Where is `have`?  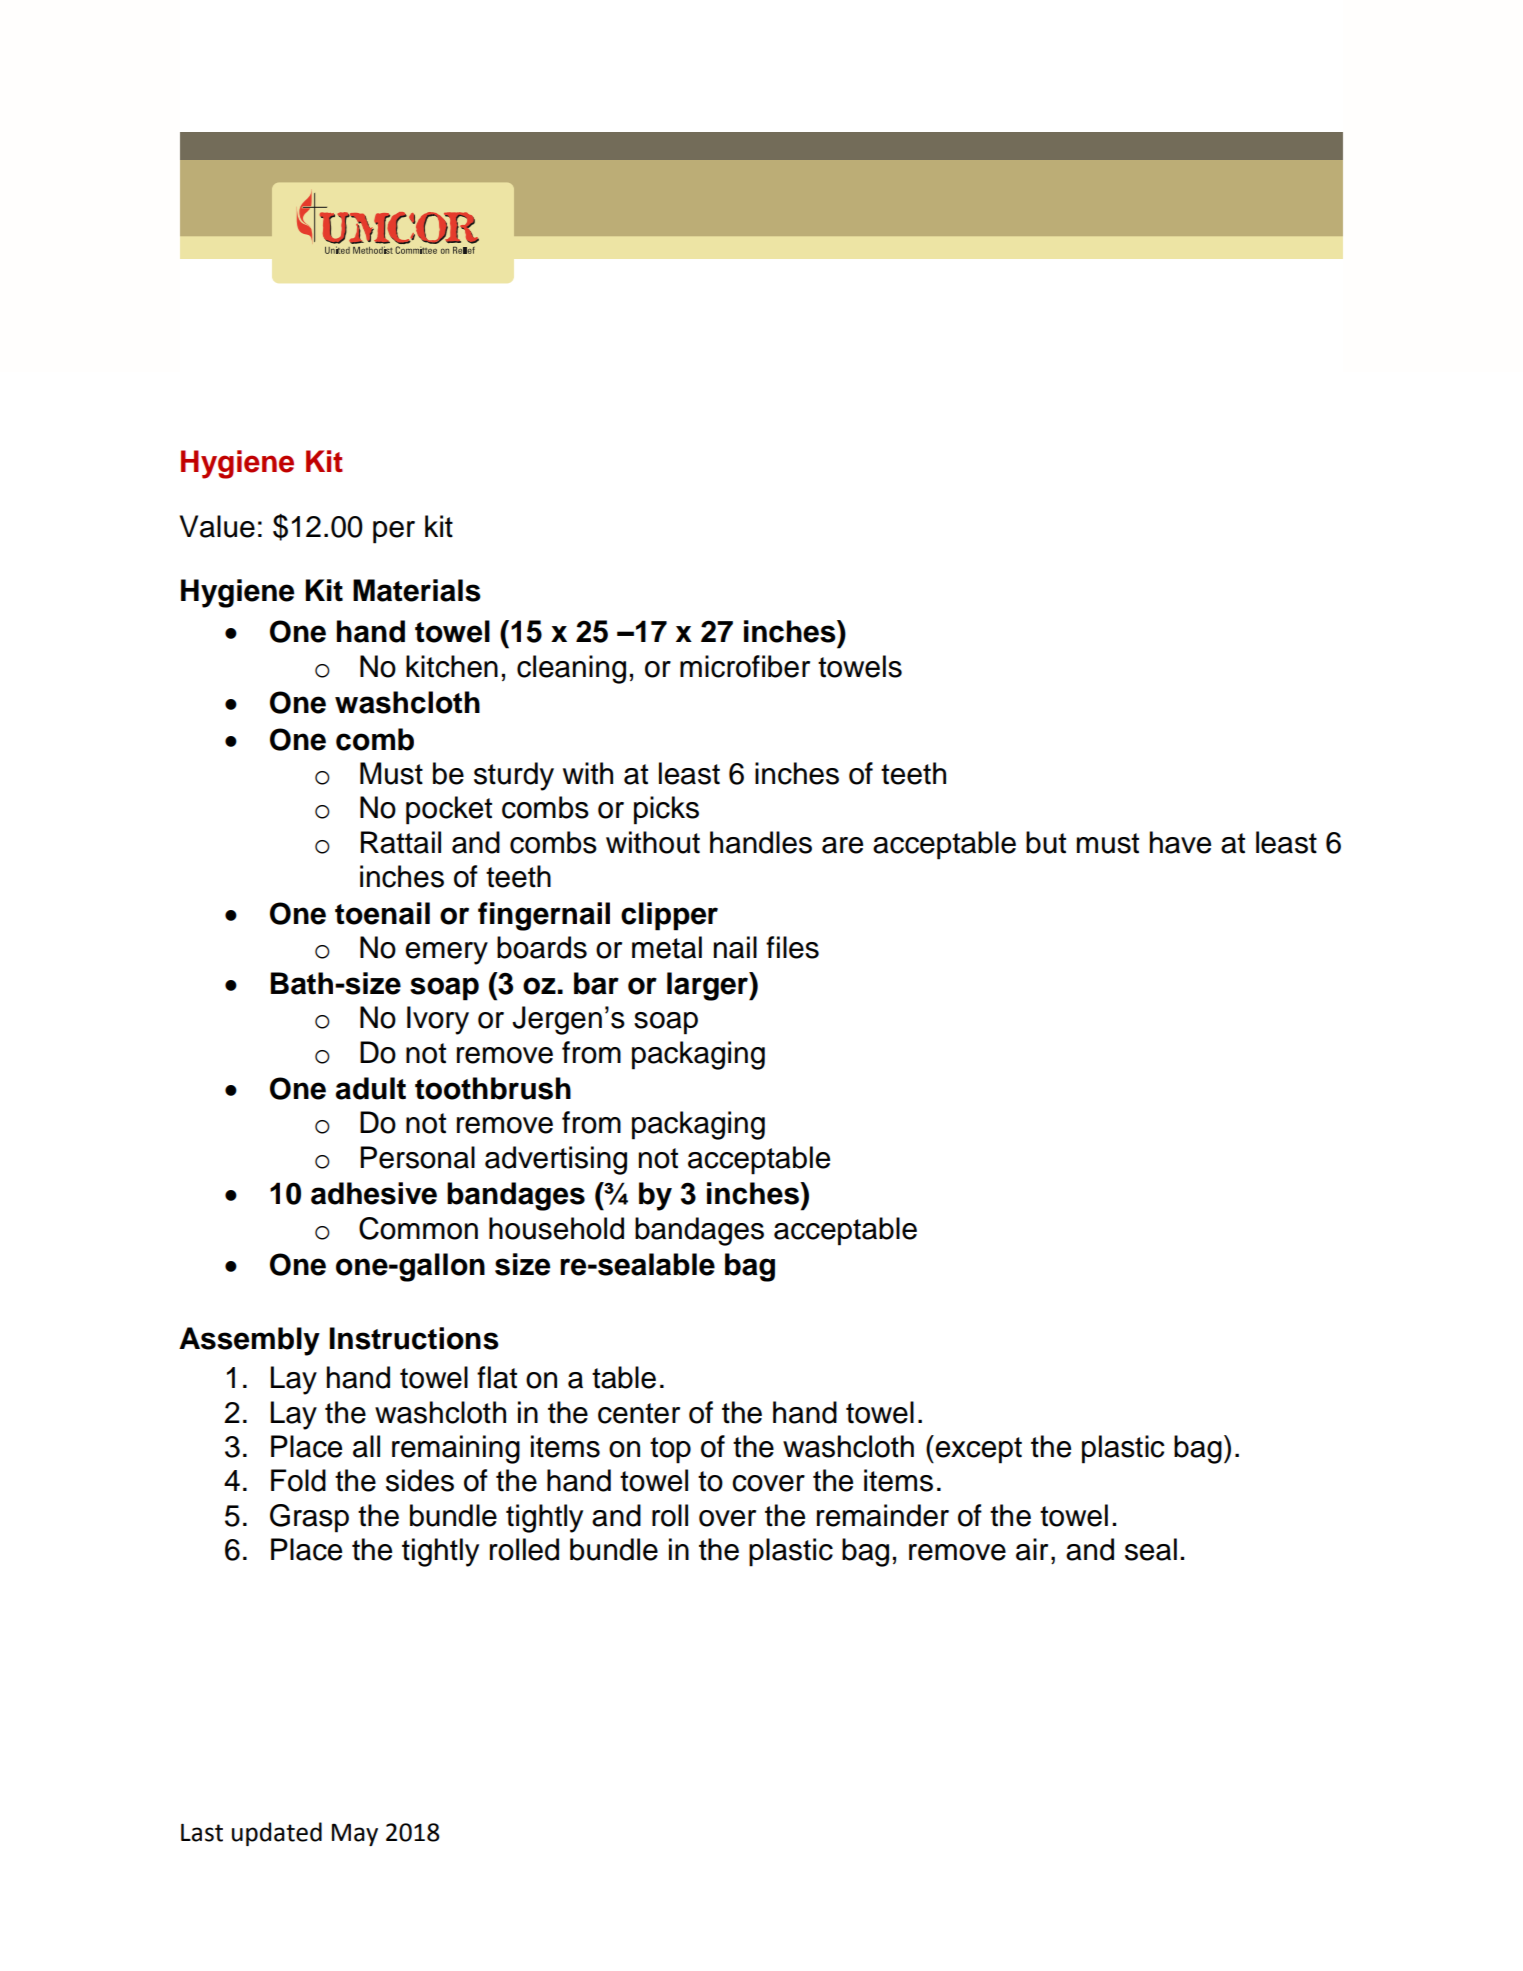 have is located at coordinates (1180, 842).
